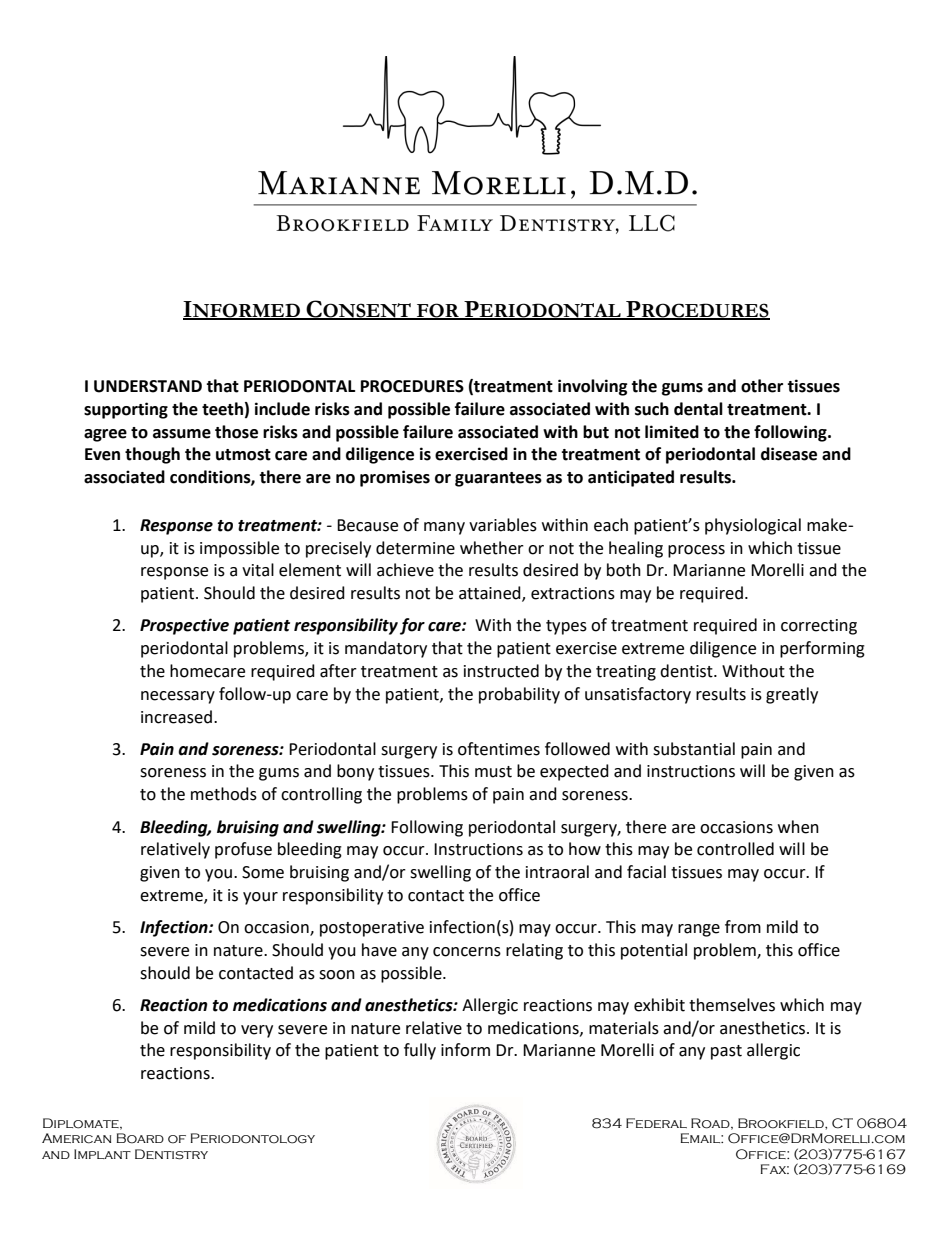 This document has height=1233, width=952. Describe the element at coordinates (743, 927) in the document. I see `from` at that location.
